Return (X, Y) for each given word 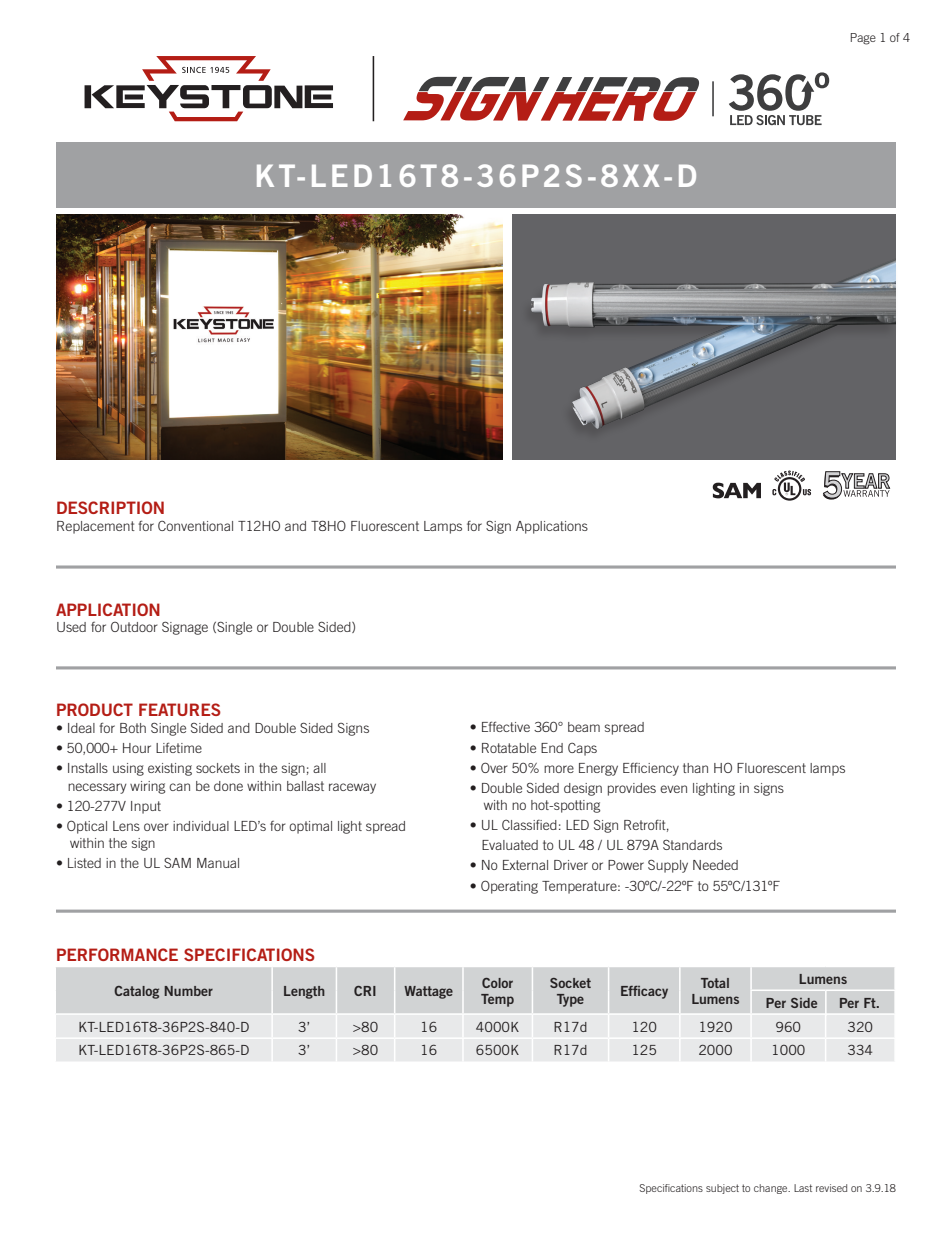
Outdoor (134, 627)
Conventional (195, 526)
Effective (506, 726)
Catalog (136, 992)
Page (863, 39)
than (695, 768)
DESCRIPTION (110, 507)
